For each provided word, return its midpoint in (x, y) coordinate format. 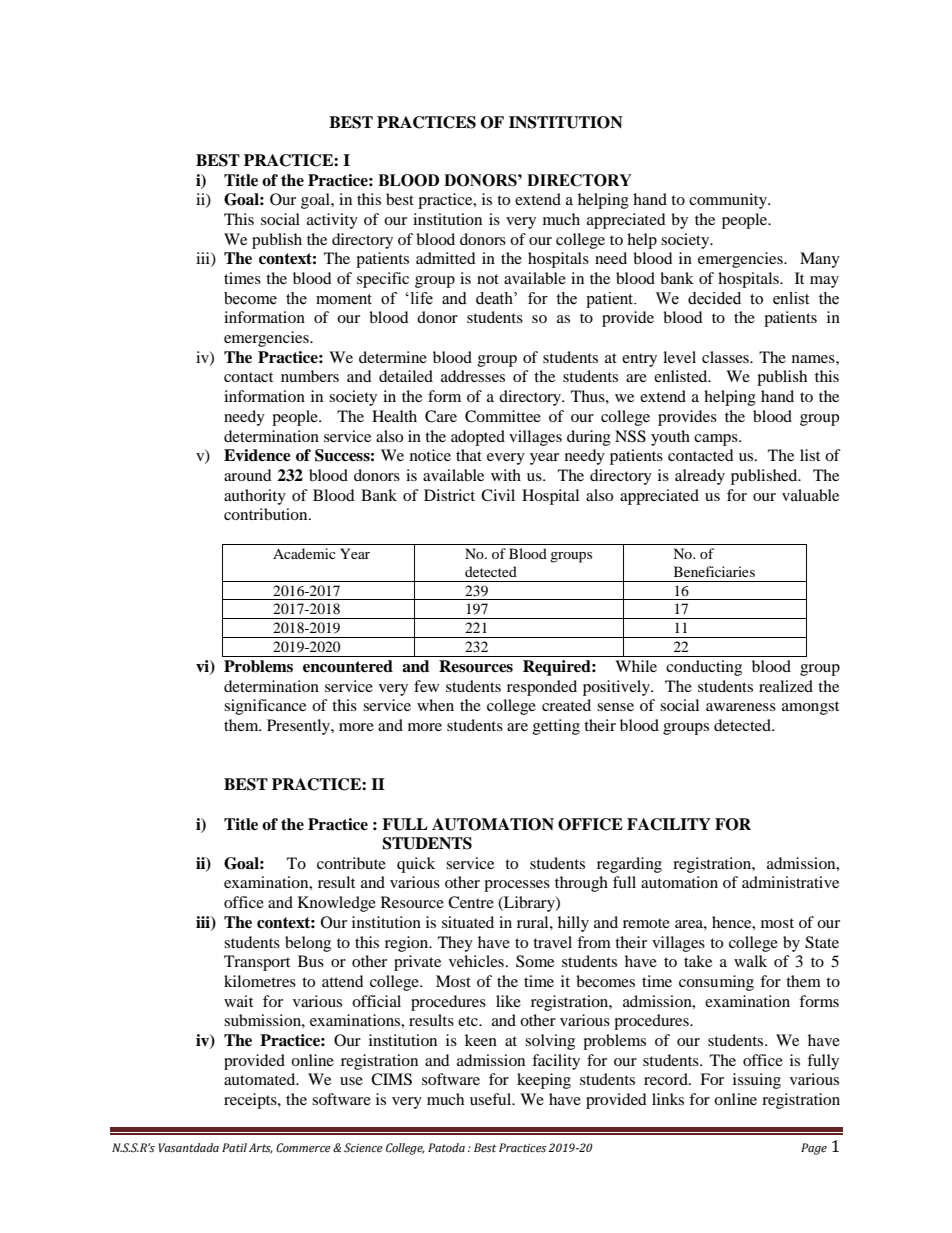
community (729, 201)
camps (717, 440)
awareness (741, 707)
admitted (446, 258)
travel (552, 942)
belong (308, 944)
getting (556, 727)
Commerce (303, 1148)
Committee (503, 416)
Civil (498, 495)
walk (750, 961)
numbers (310, 376)
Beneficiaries (714, 571)
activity (332, 221)
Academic (304, 553)
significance (265, 707)
